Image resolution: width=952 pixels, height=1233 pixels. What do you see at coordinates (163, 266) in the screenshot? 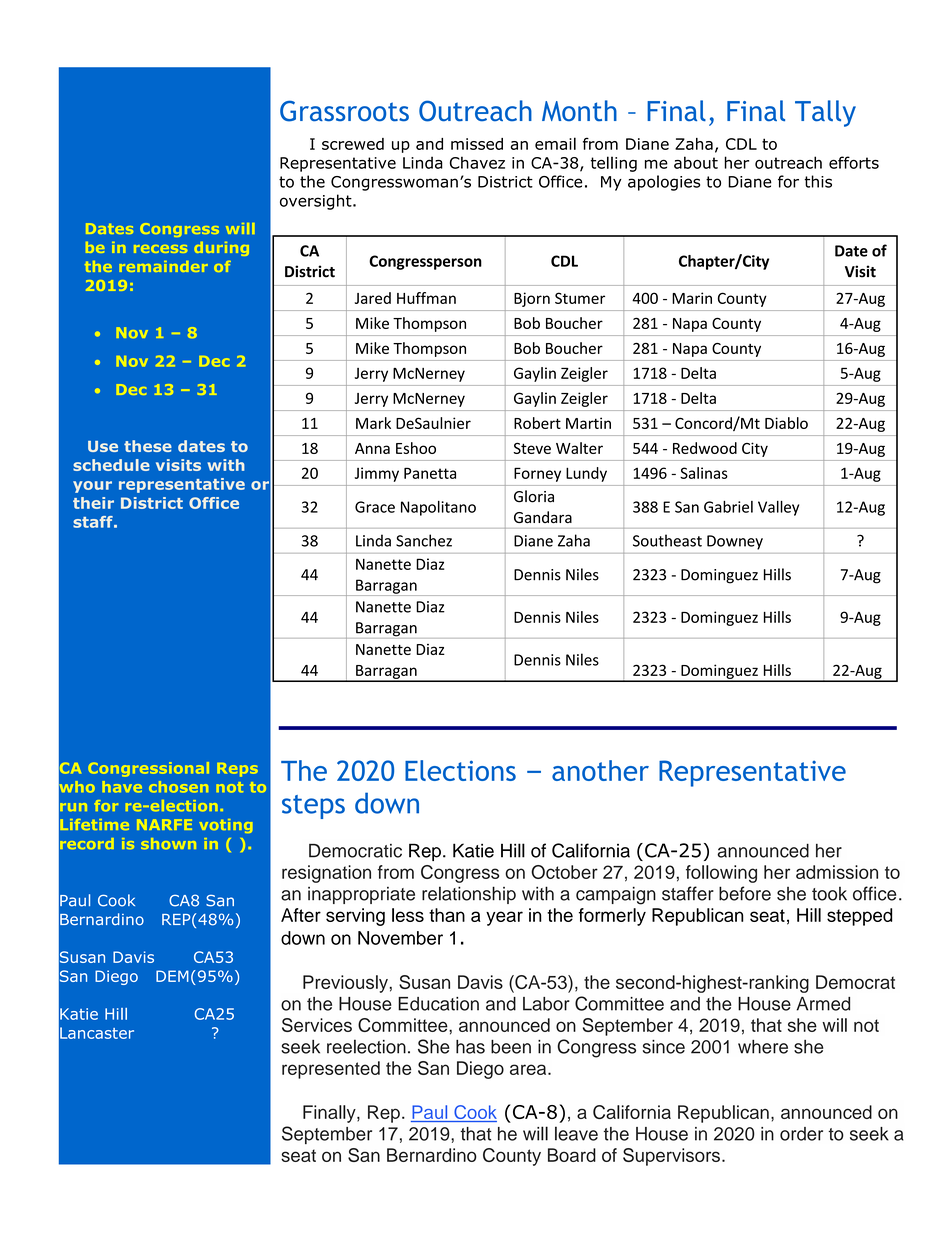
I see `remainder` at bounding box center [163, 266].
